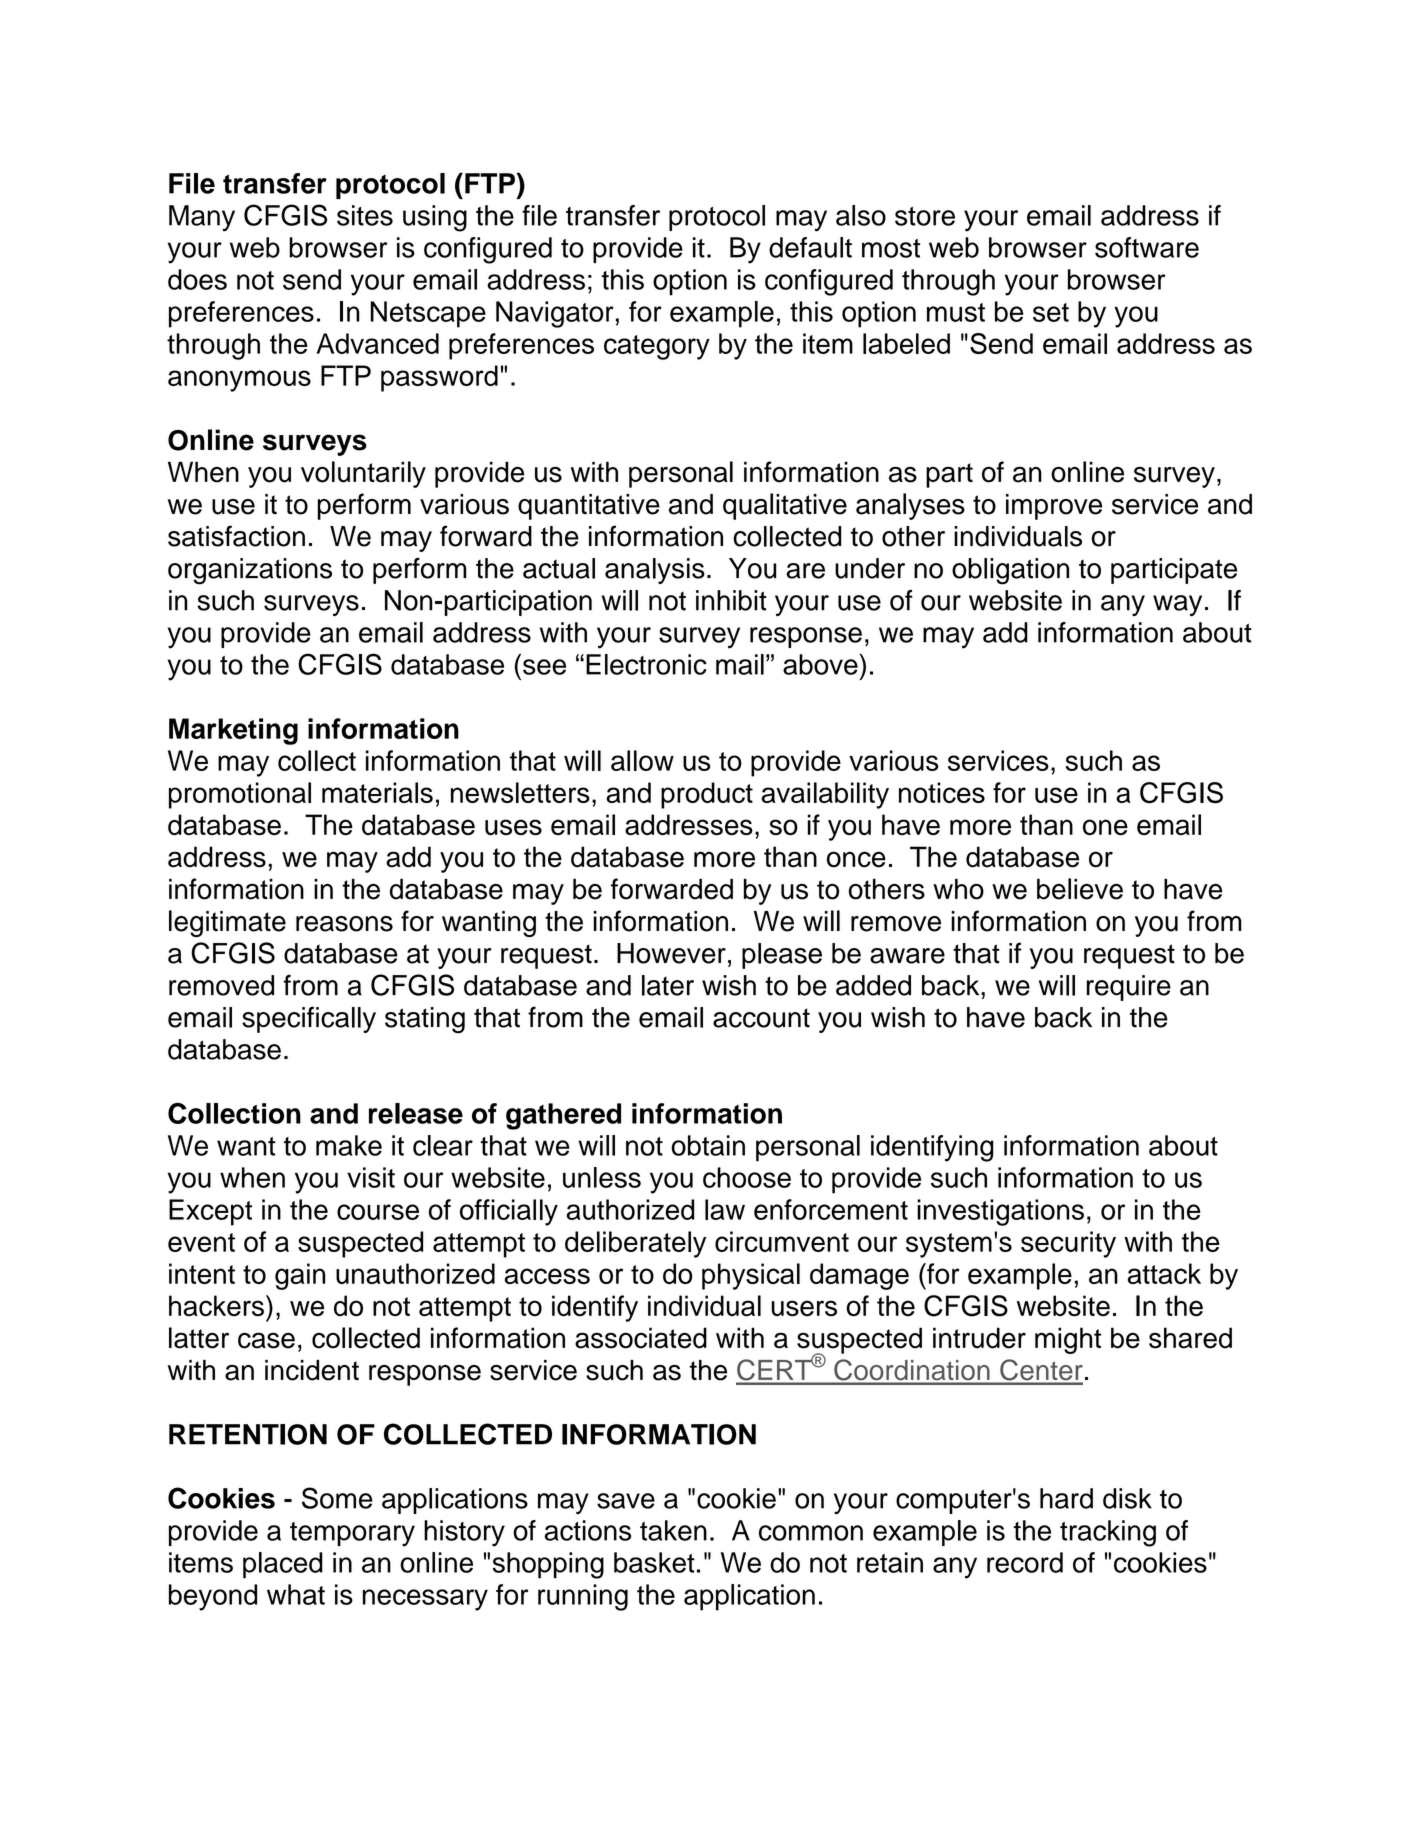 Image resolution: width=1422 pixels, height=1841 pixels. Describe the element at coordinates (751, 1276) in the screenshot. I see `physical` at that location.
